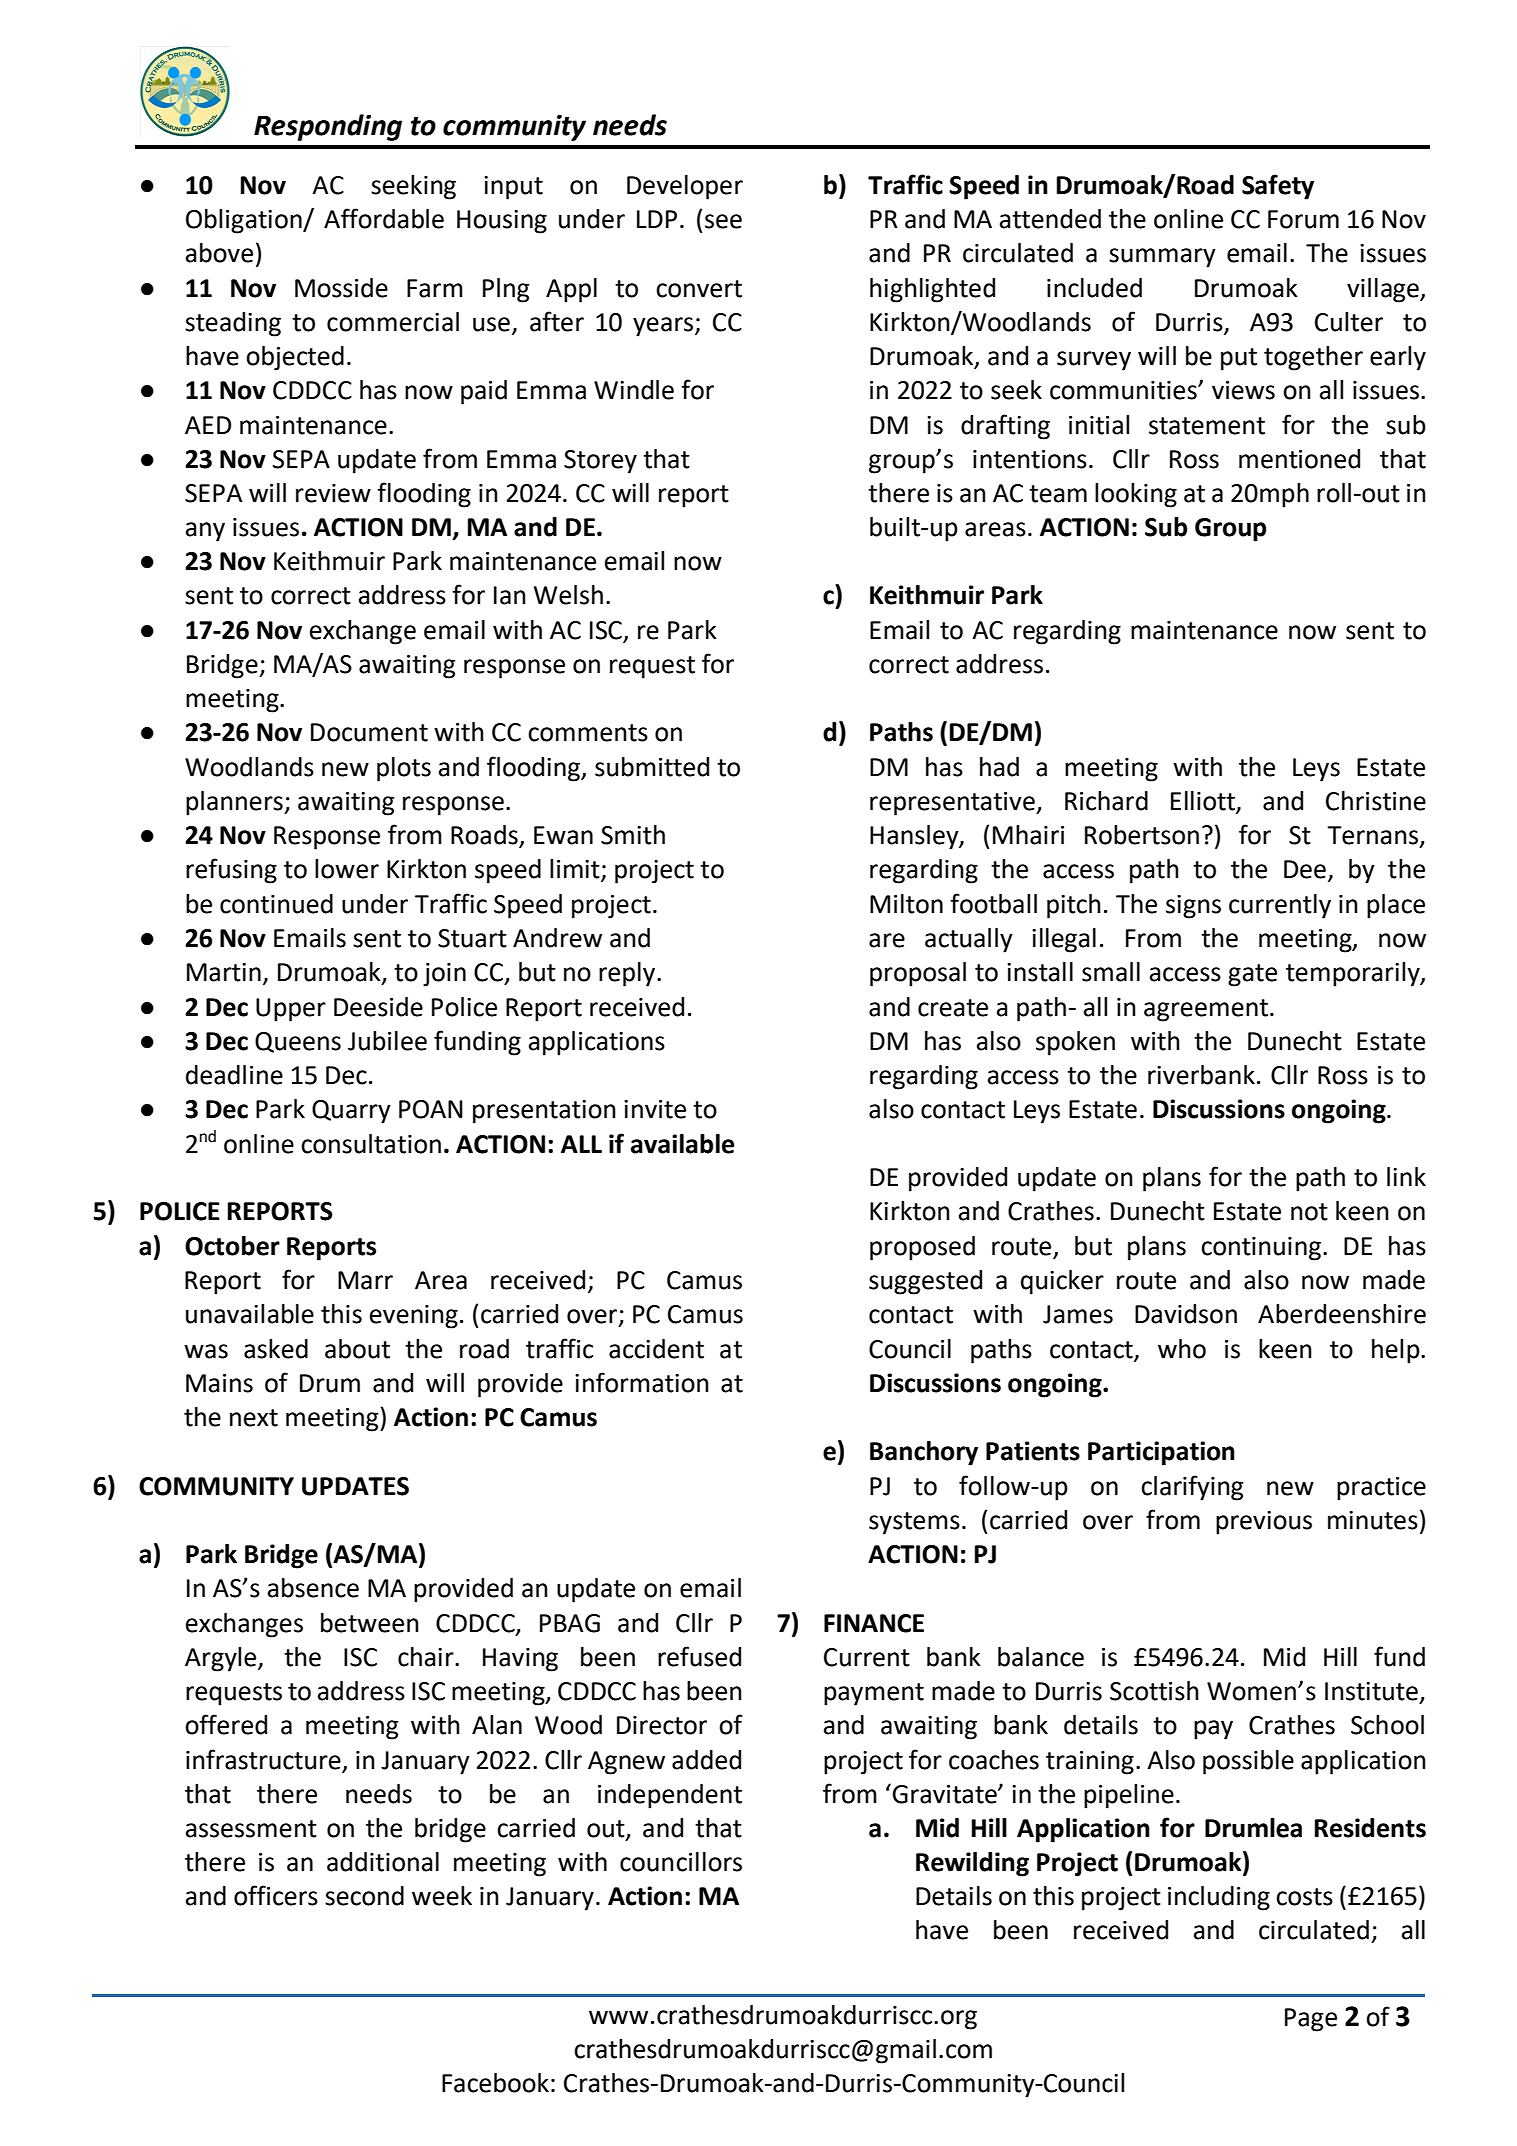 The width and height of the document is (1517, 2146). What do you see at coordinates (364, 1896) in the document?
I see `second` at bounding box center [364, 1896].
